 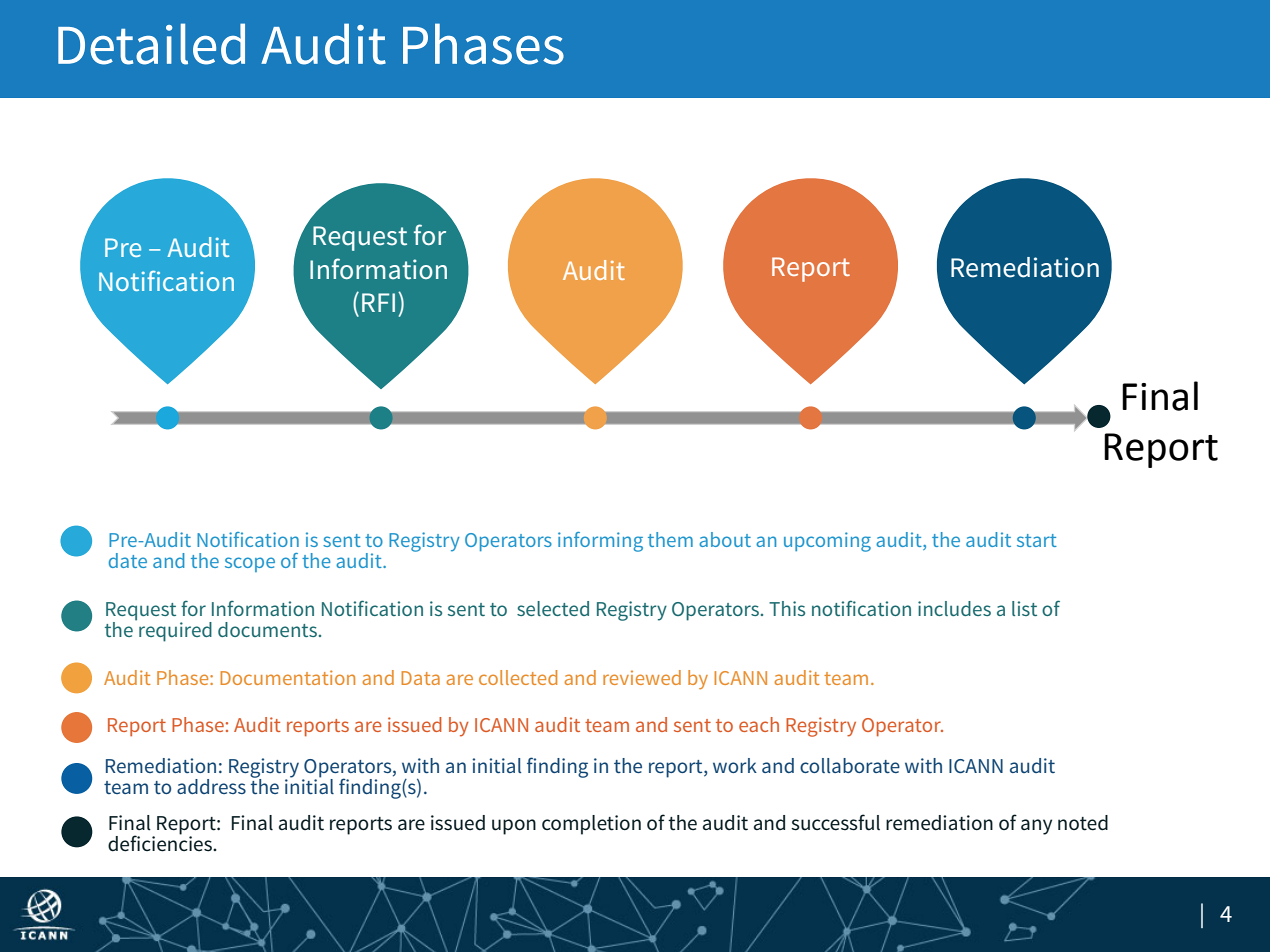 What do you see at coordinates (128, 560) in the page?
I see `date` at bounding box center [128, 560].
